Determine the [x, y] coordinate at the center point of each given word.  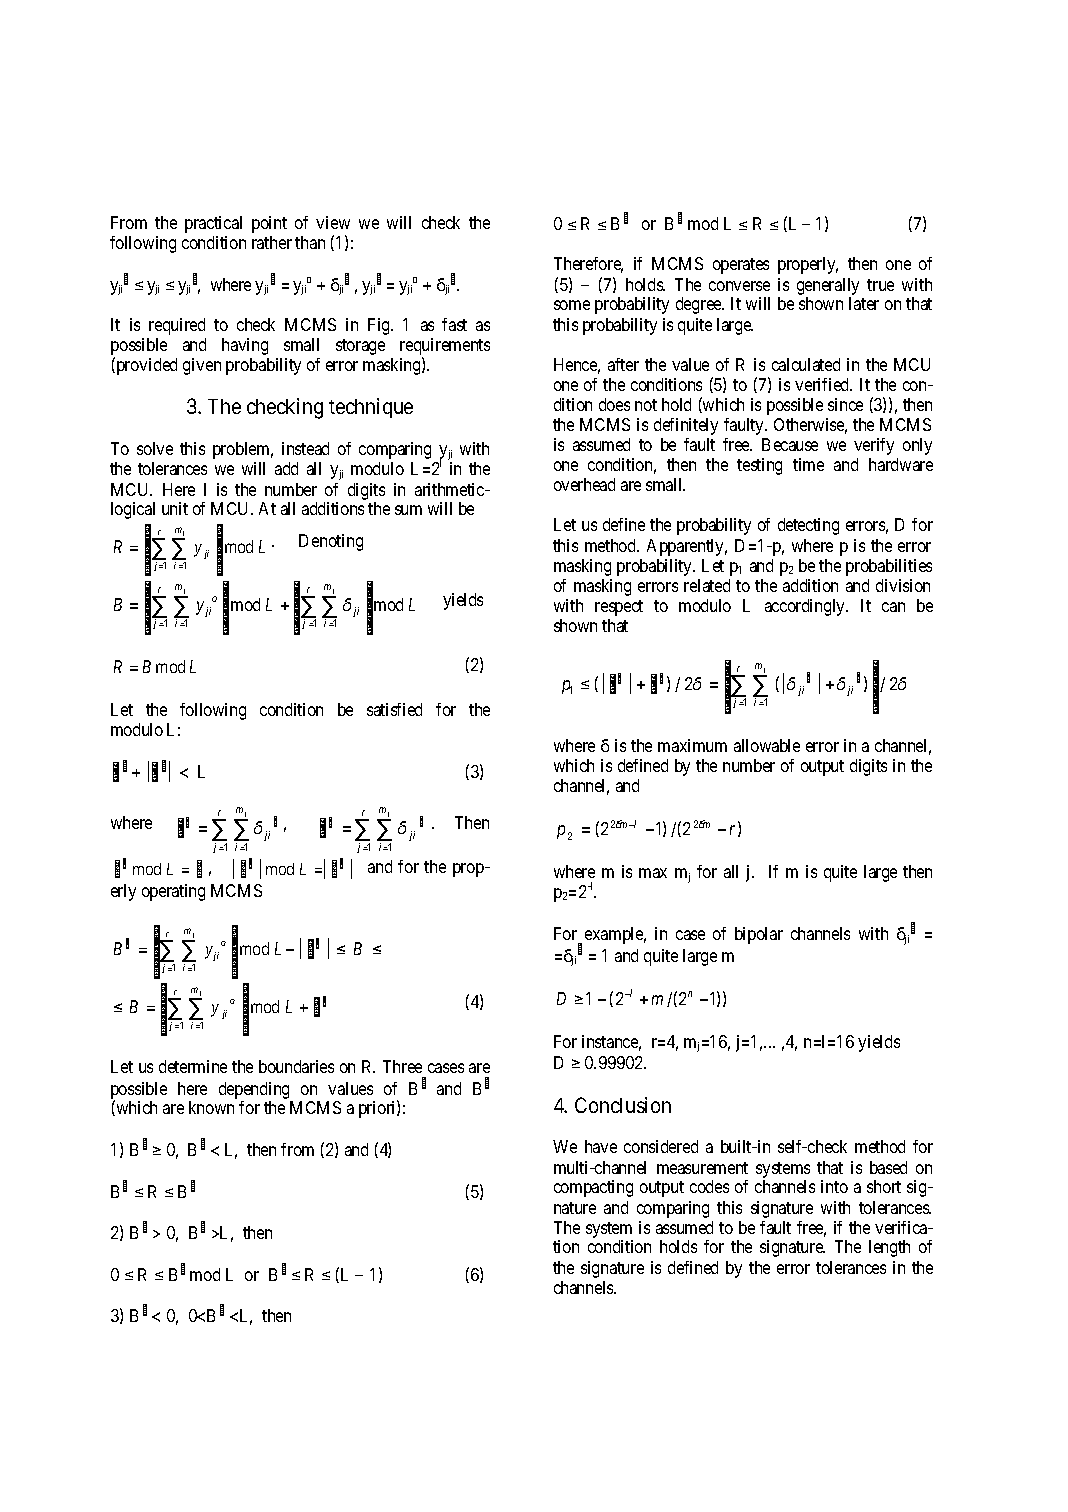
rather [272, 242]
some [572, 305]
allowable [767, 745]
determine [193, 1066]
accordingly [806, 607]
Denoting [331, 542]
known [211, 1107]
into [834, 1186]
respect [619, 608]
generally [828, 286]
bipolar [759, 935]
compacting [593, 1188]
